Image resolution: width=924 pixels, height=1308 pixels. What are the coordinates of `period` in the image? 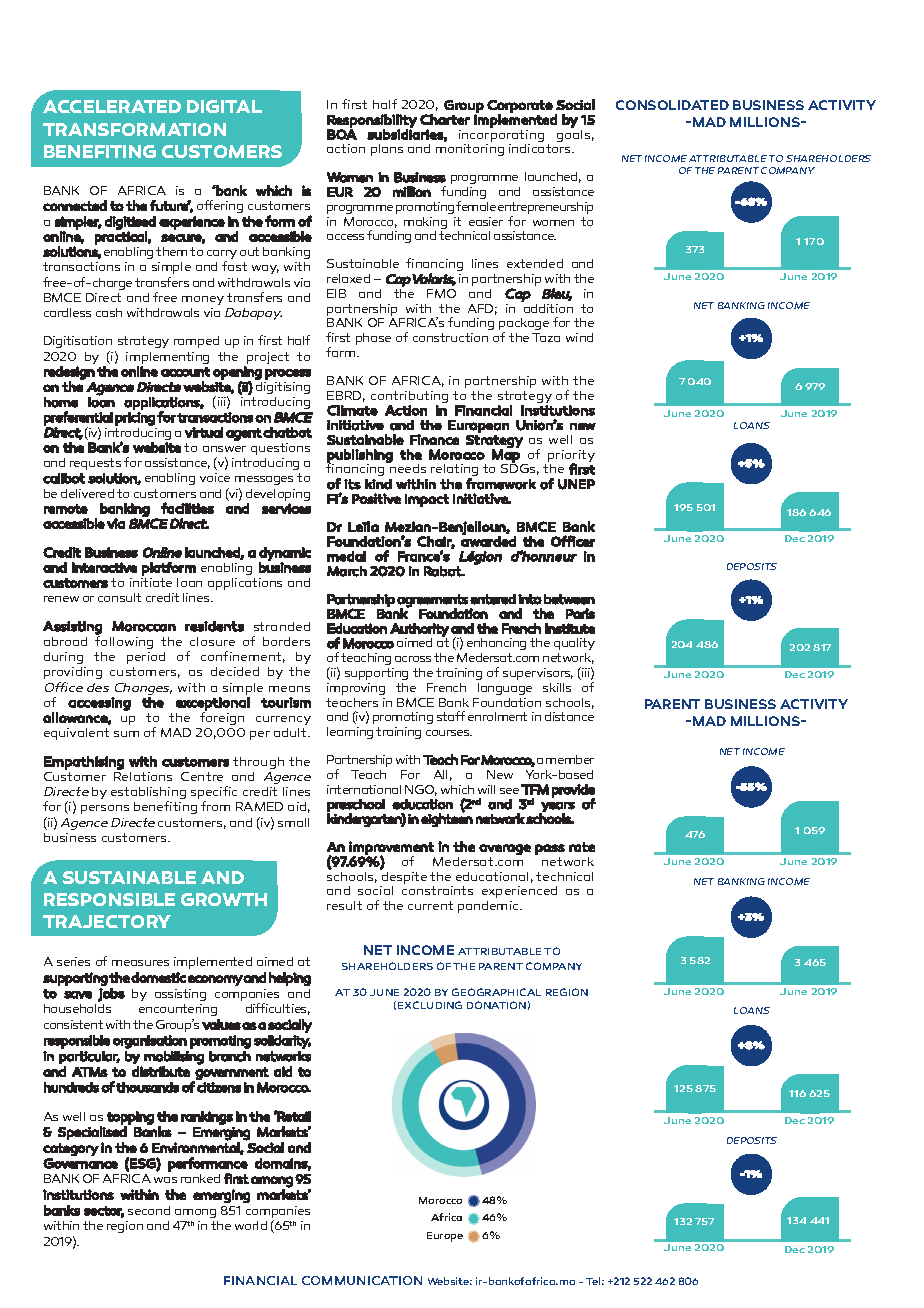 It's located at (146, 658).
